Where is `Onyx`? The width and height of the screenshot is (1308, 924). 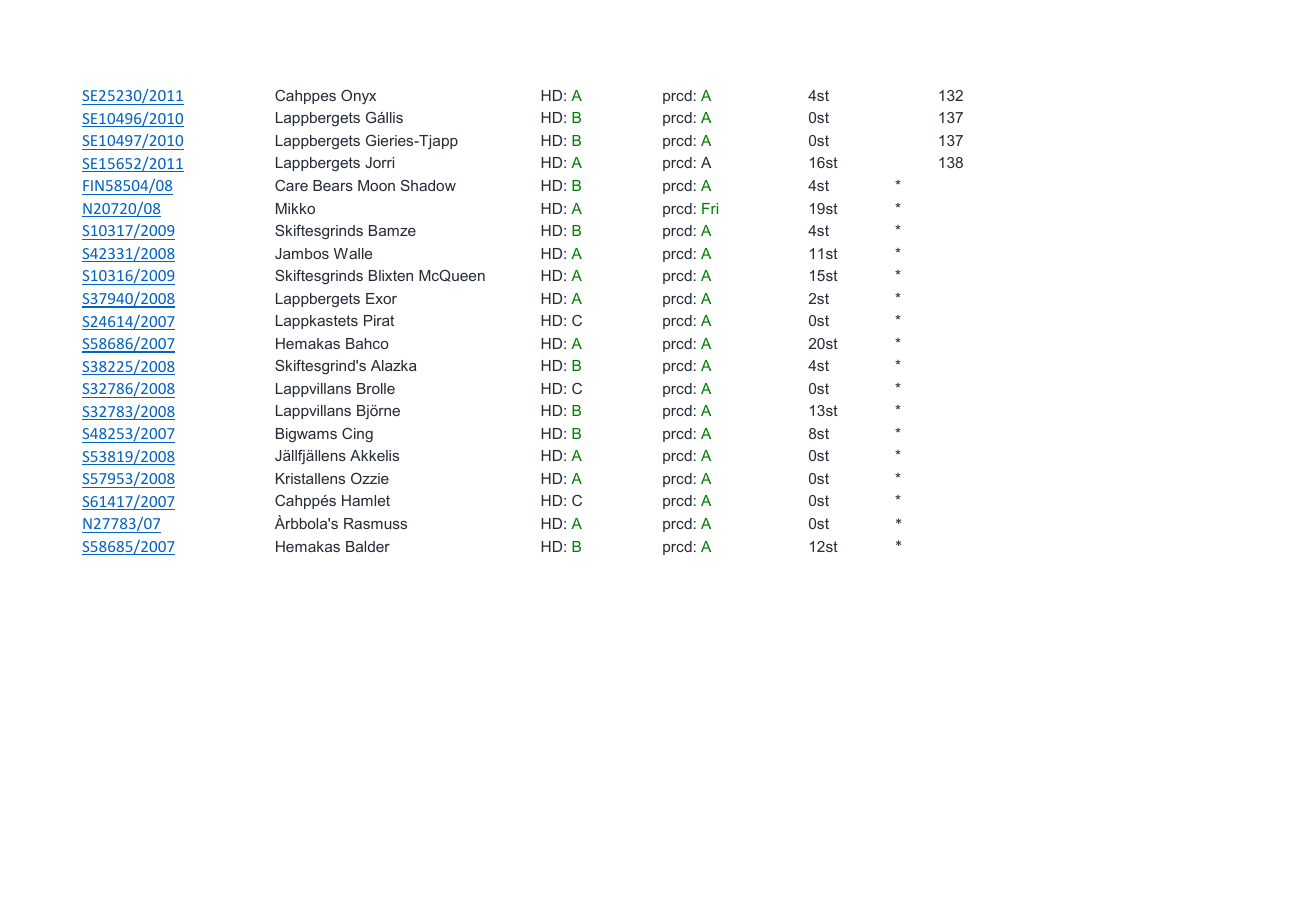 Onyx is located at coordinates (358, 97).
